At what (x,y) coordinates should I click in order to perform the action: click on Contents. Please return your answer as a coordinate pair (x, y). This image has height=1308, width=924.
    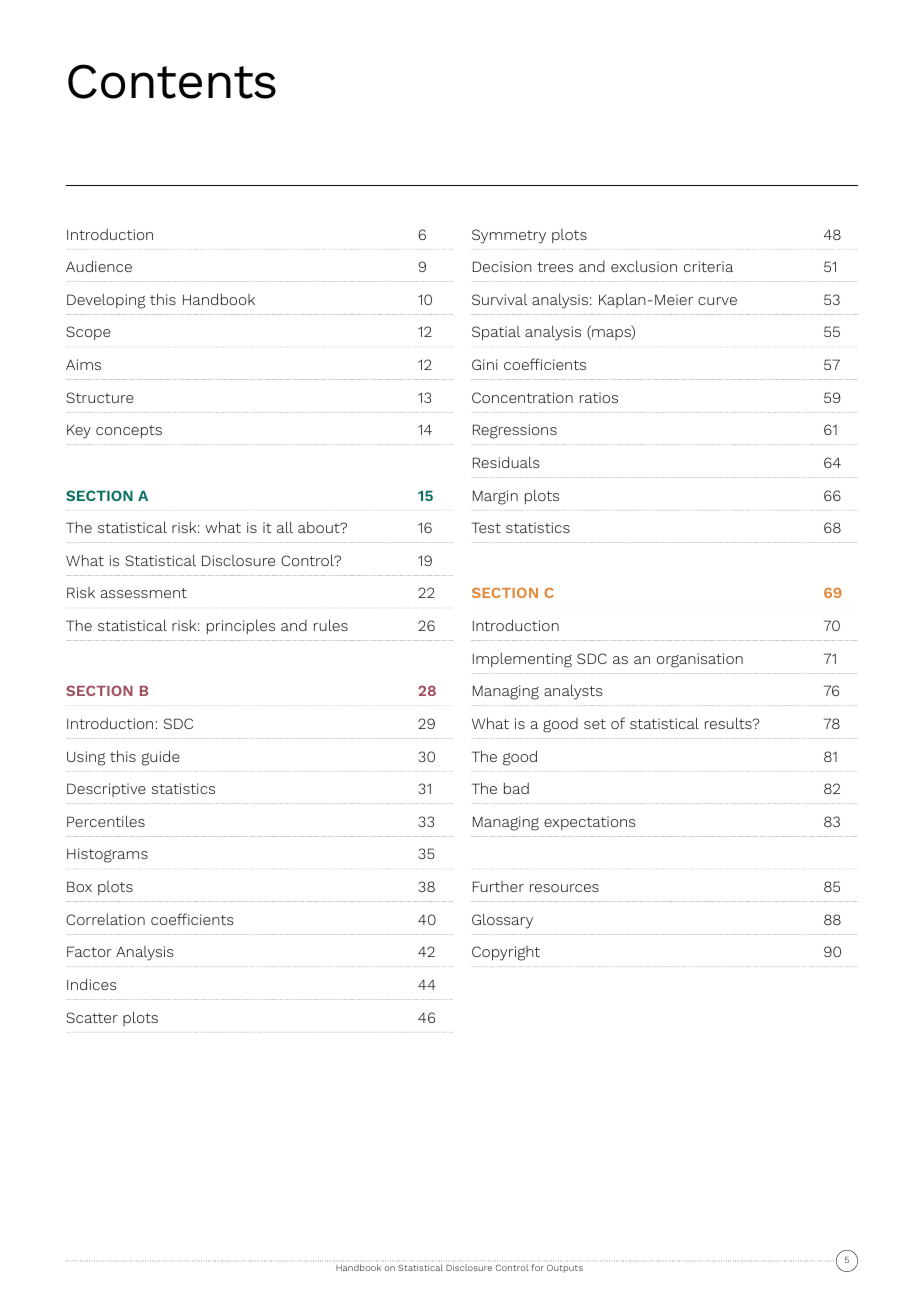
    Looking at the image, I should click on (172, 81).
